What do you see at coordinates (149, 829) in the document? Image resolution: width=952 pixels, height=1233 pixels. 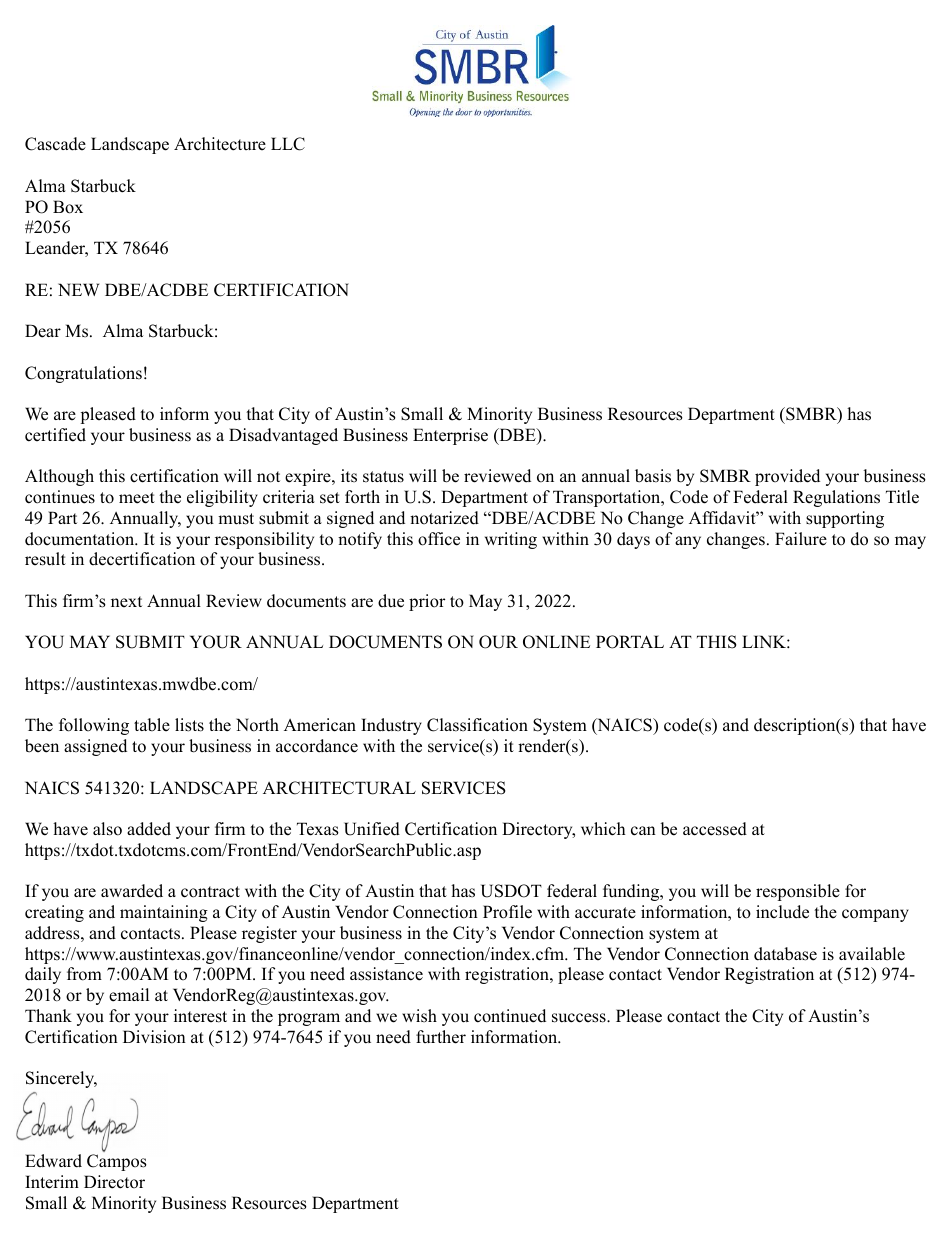 I see `added` at bounding box center [149, 829].
